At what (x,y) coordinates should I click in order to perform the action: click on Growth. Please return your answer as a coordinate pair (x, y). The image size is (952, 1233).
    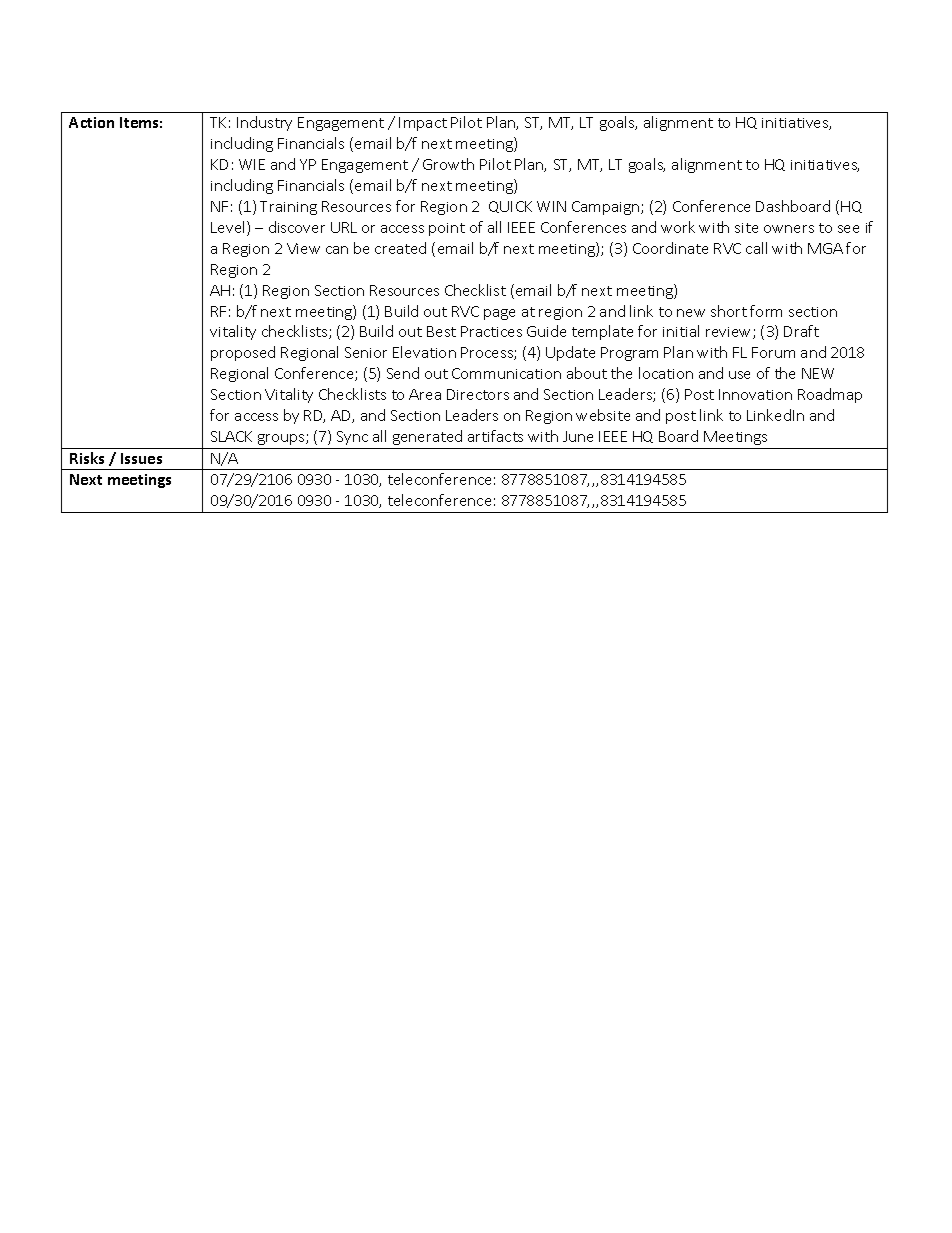
    Looking at the image, I should click on (448, 164).
